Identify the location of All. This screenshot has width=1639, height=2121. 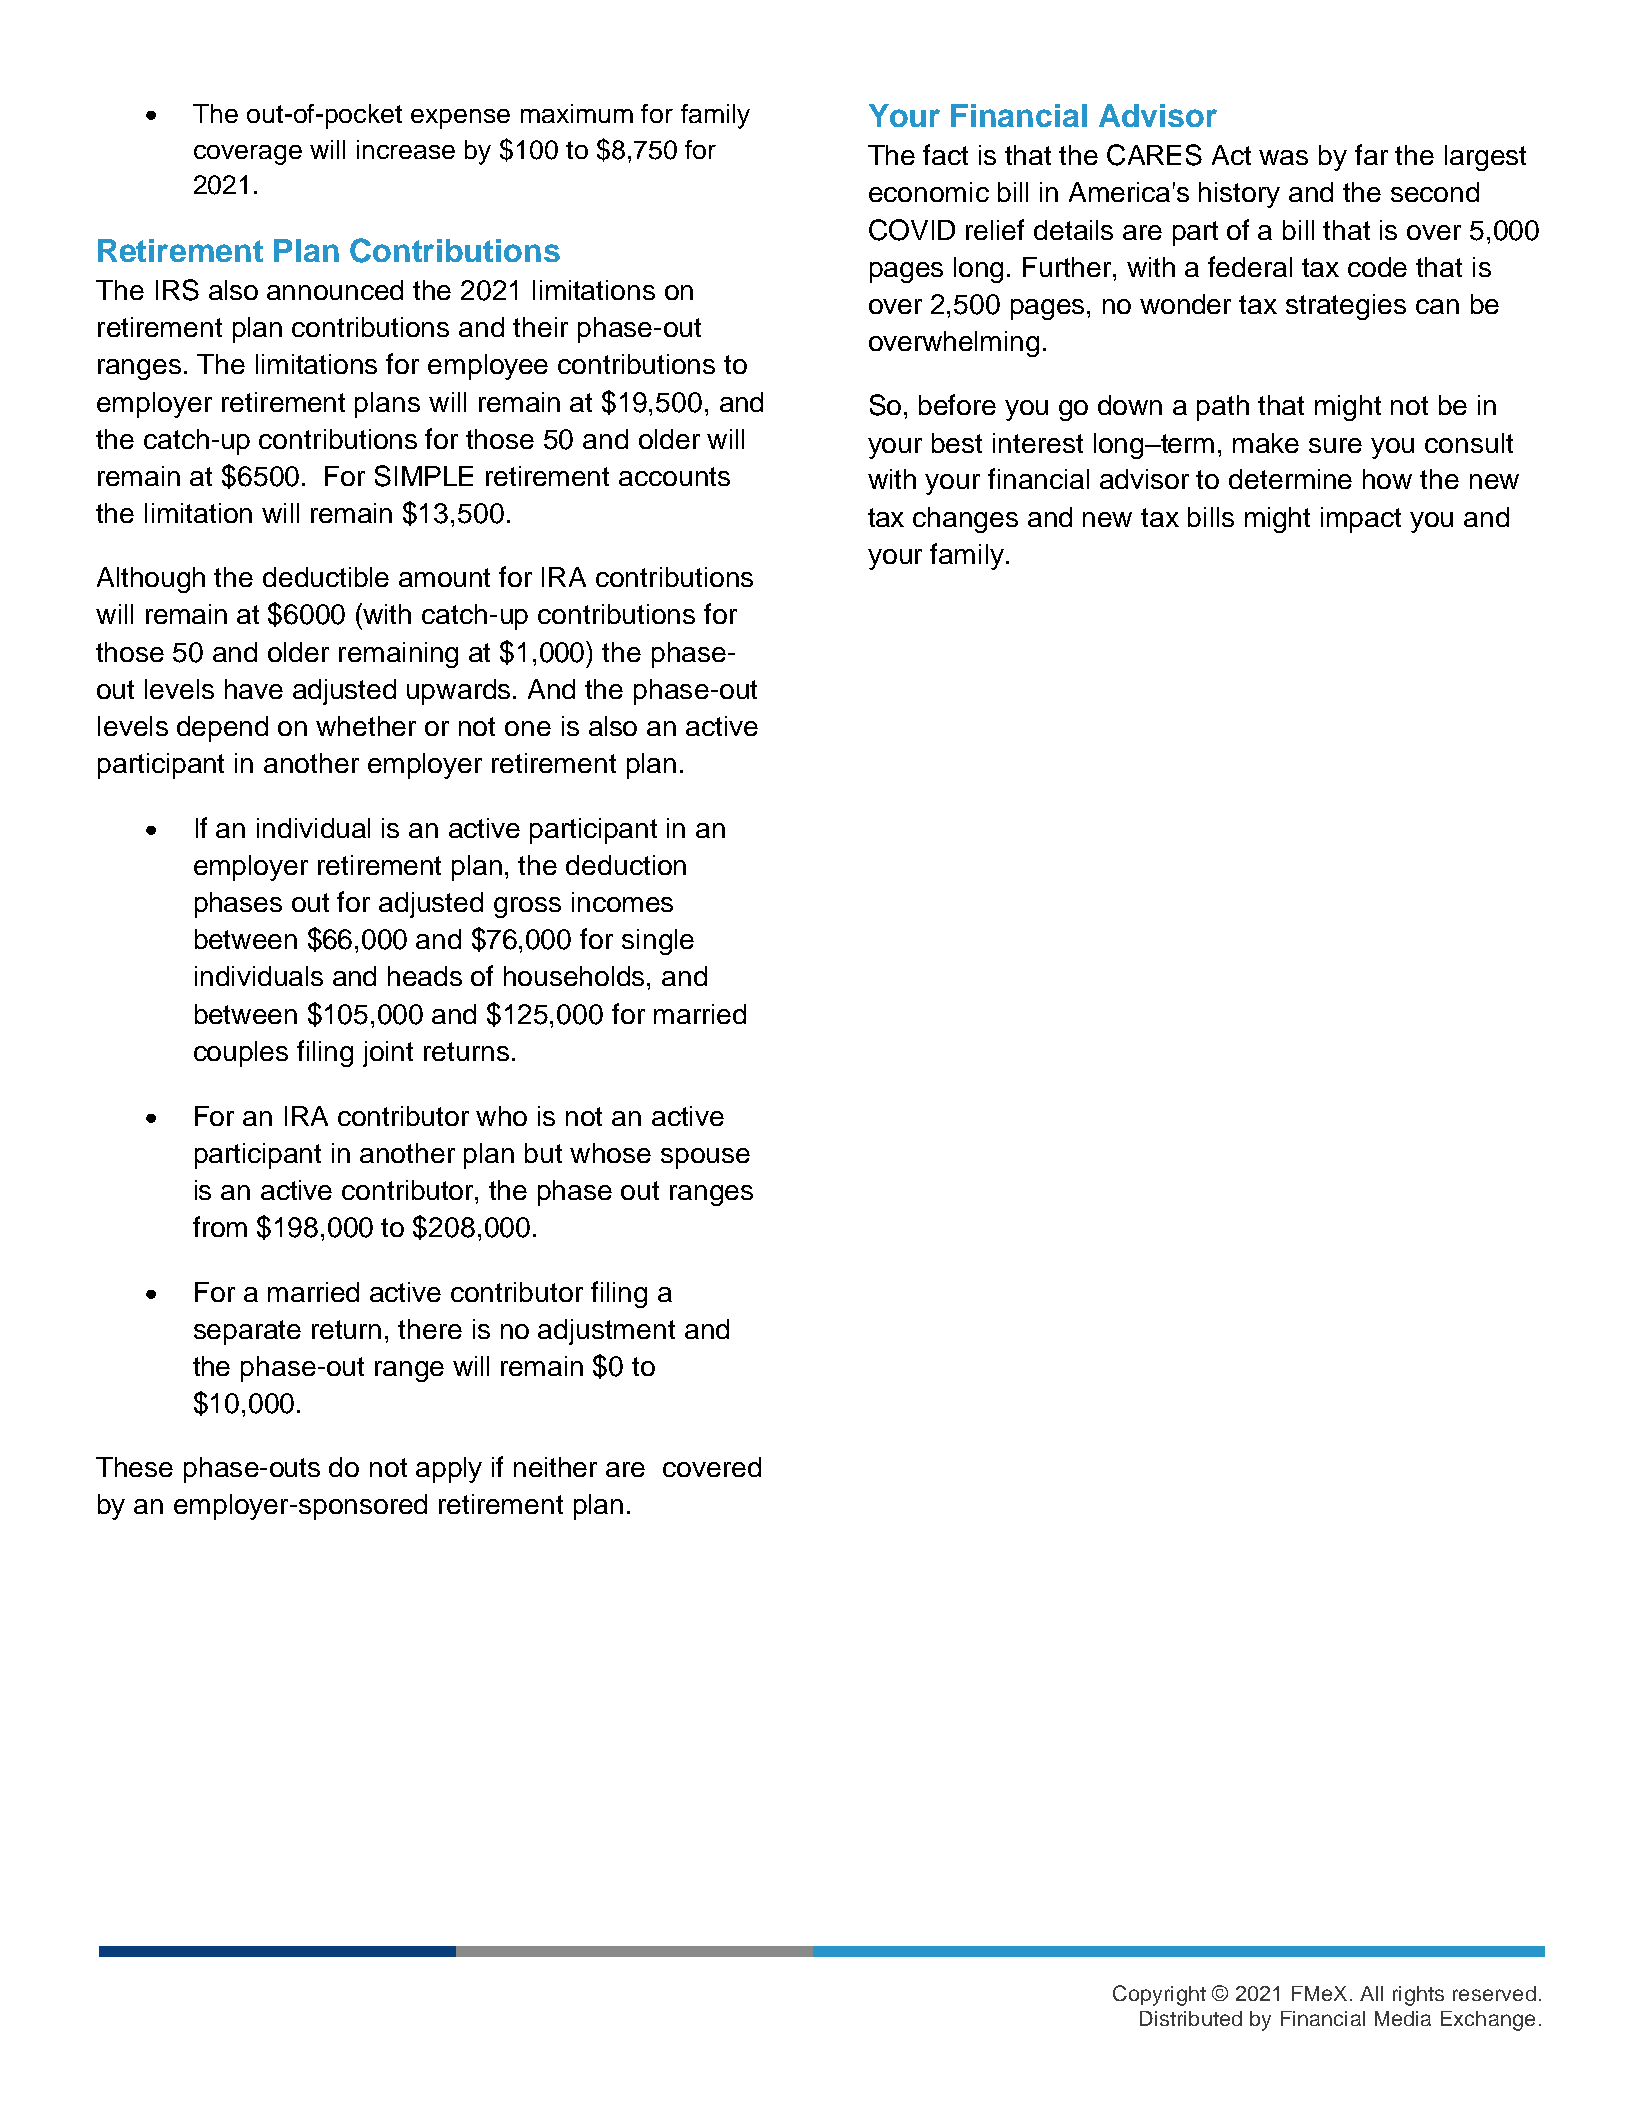
(1371, 1993).
